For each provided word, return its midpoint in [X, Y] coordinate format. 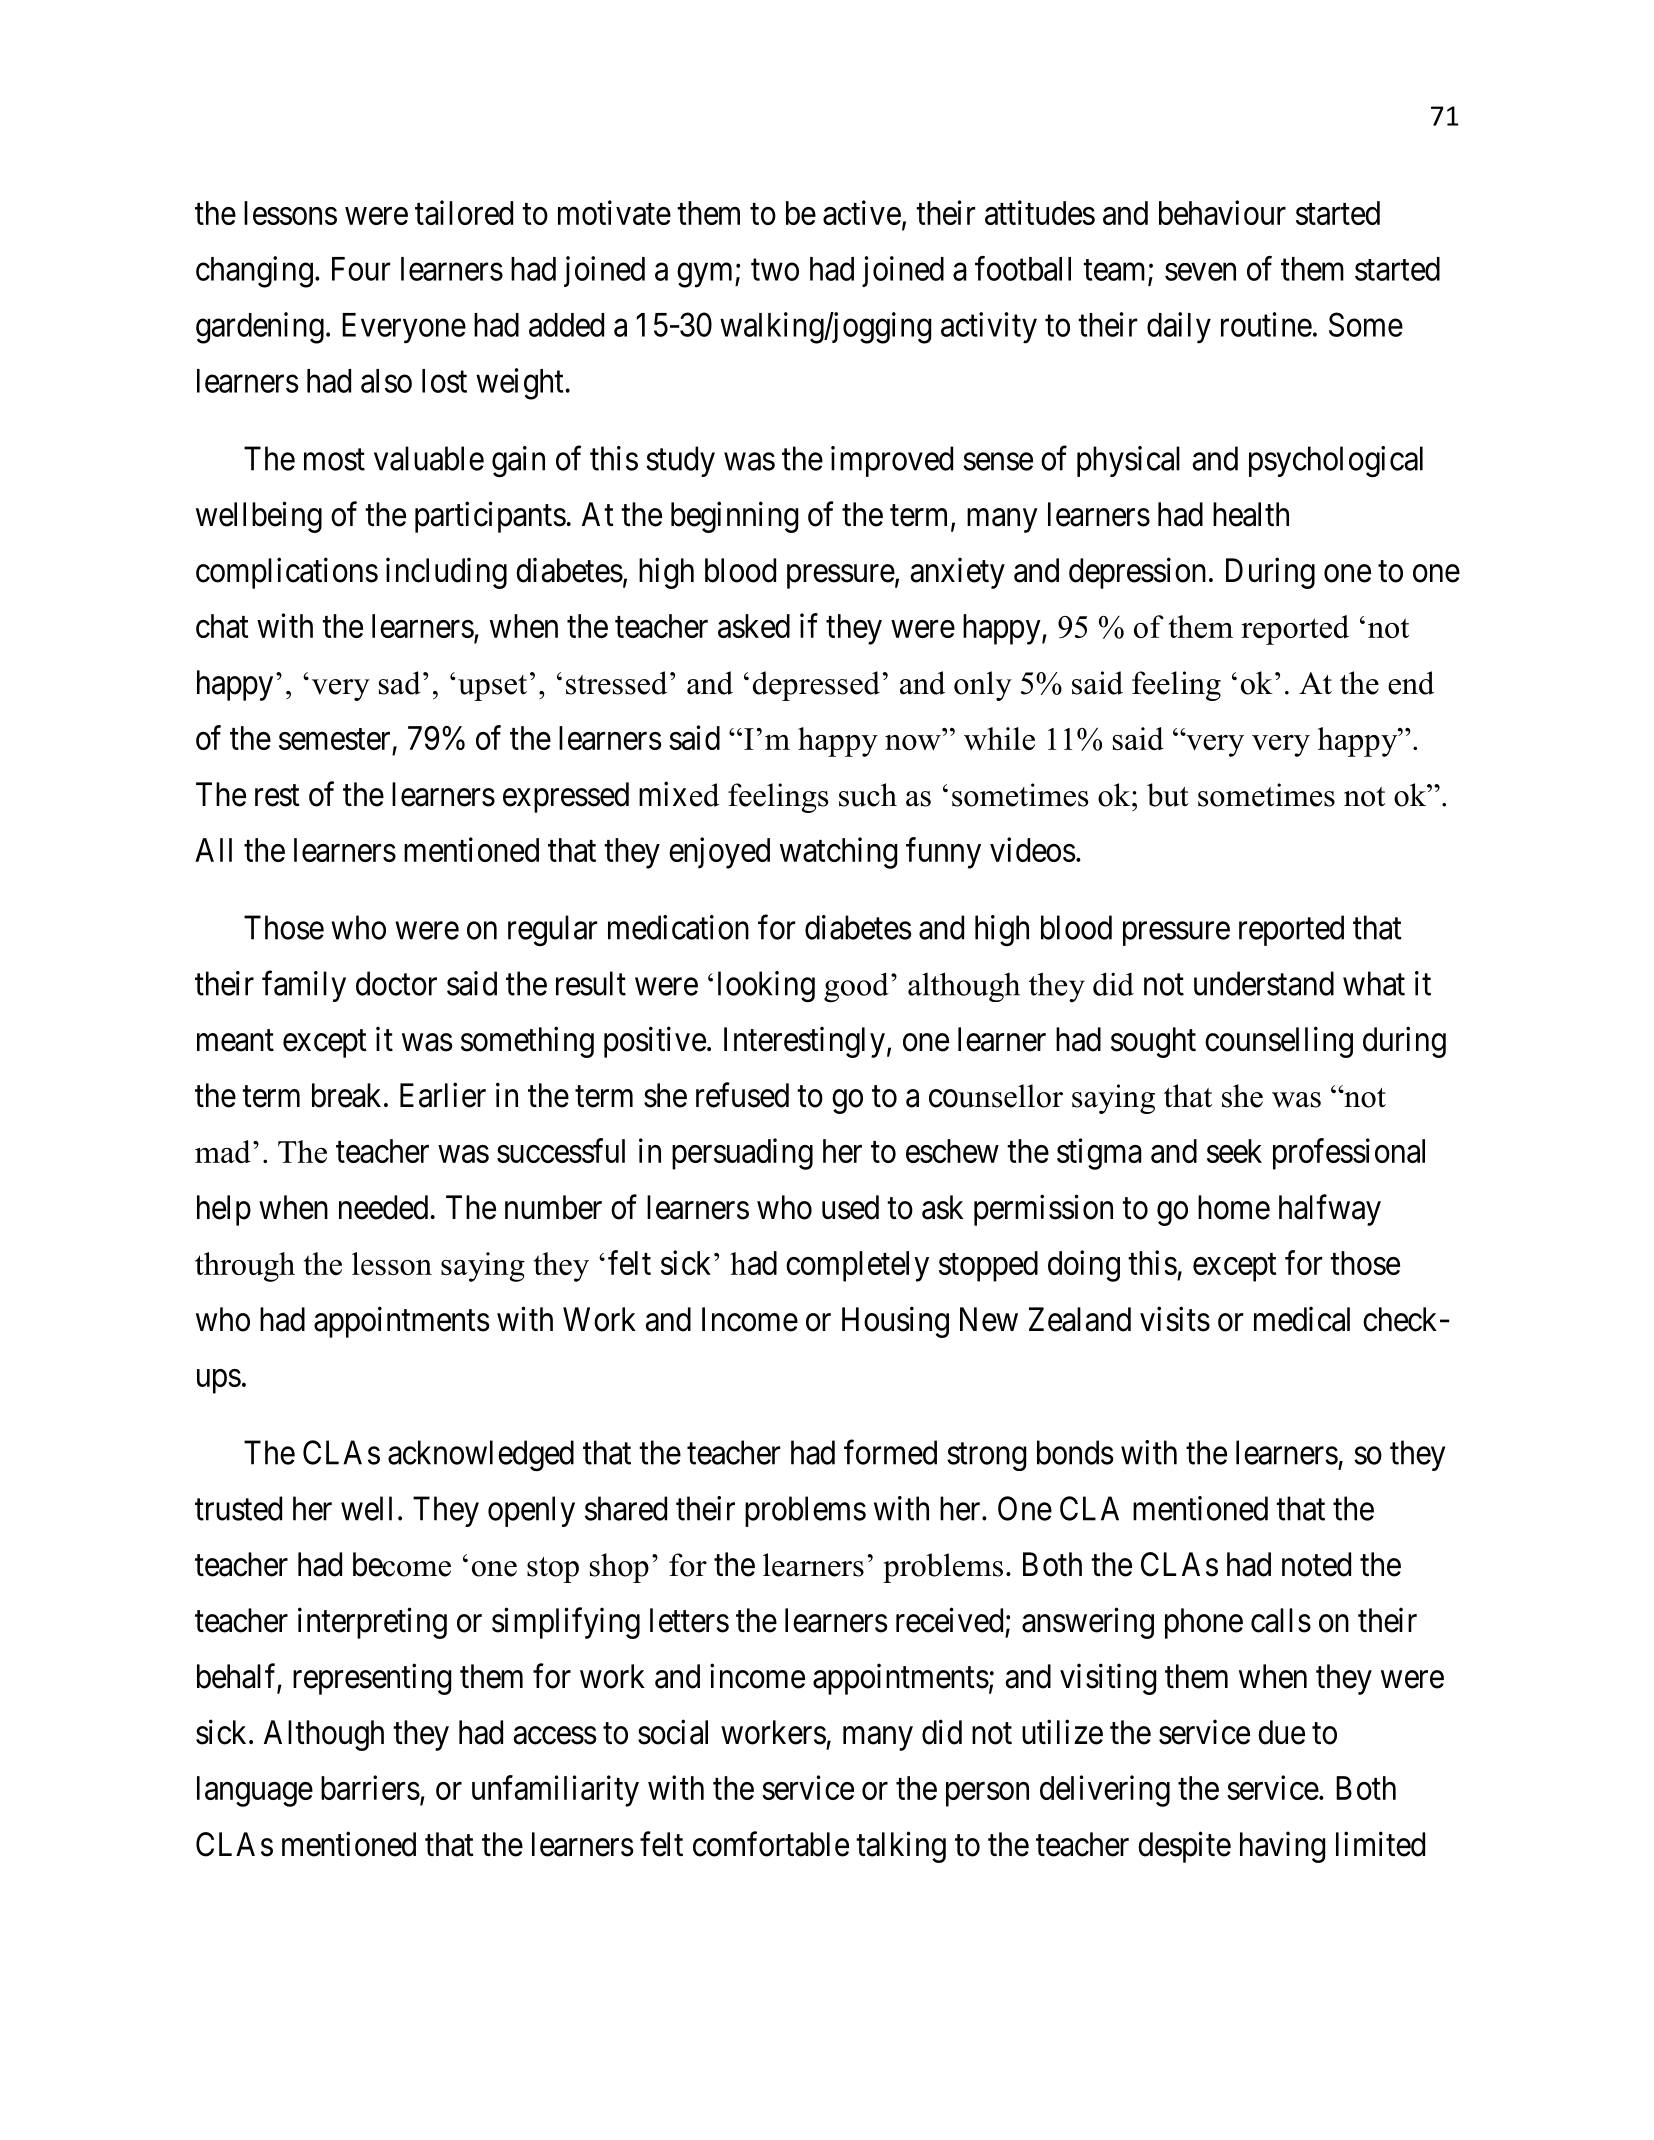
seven [1200, 272]
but [1168, 795]
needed [383, 1207]
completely [857, 1266]
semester [334, 739]
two [775, 270]
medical [1302, 1319]
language [255, 1791]
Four [361, 269]
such [868, 795]
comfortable [771, 1844]
